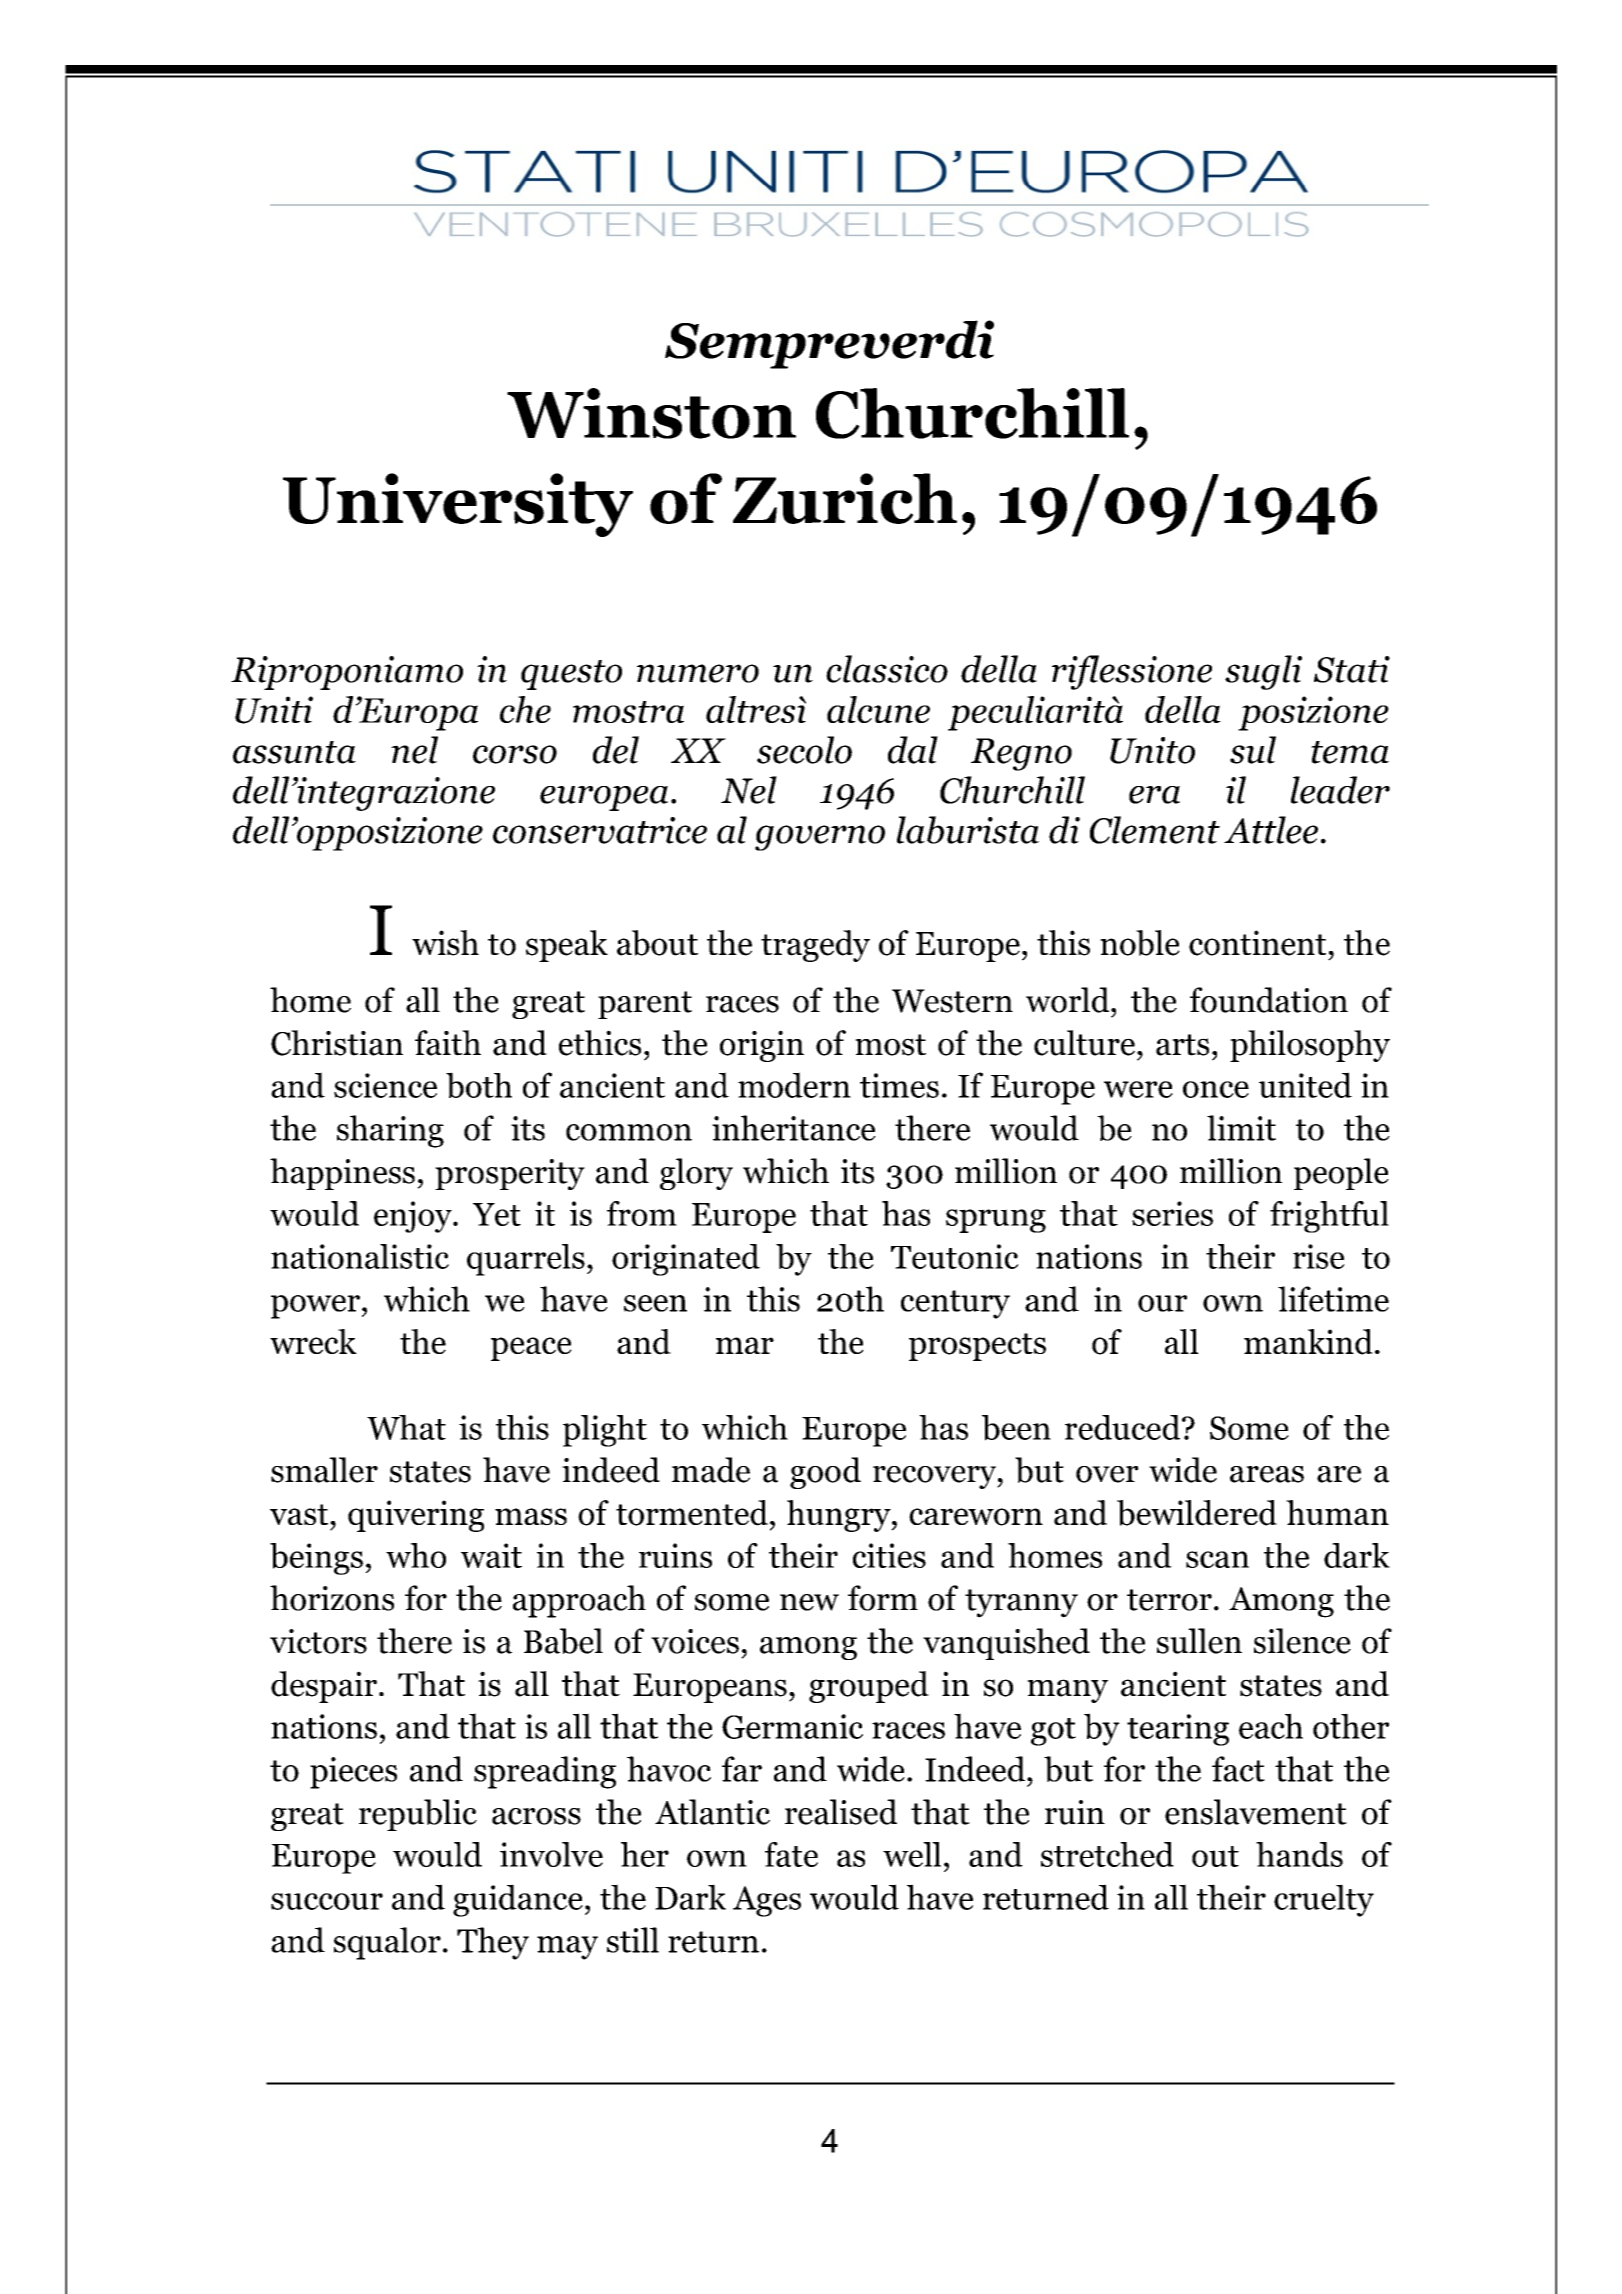  I want to click on Ages, so click(767, 1901).
